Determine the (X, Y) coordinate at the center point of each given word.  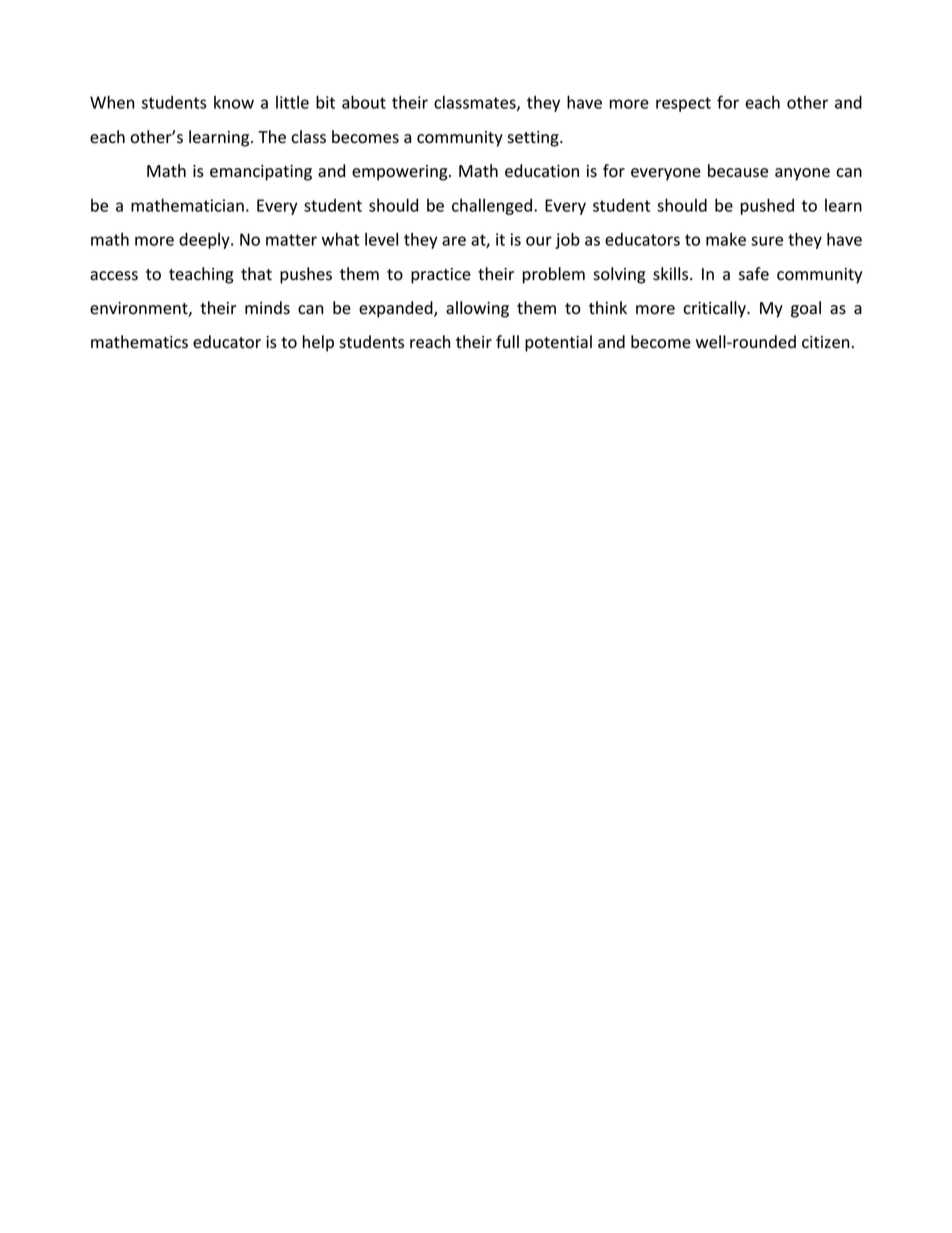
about (364, 102)
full (507, 341)
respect (683, 104)
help (318, 343)
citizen (826, 342)
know (234, 102)
